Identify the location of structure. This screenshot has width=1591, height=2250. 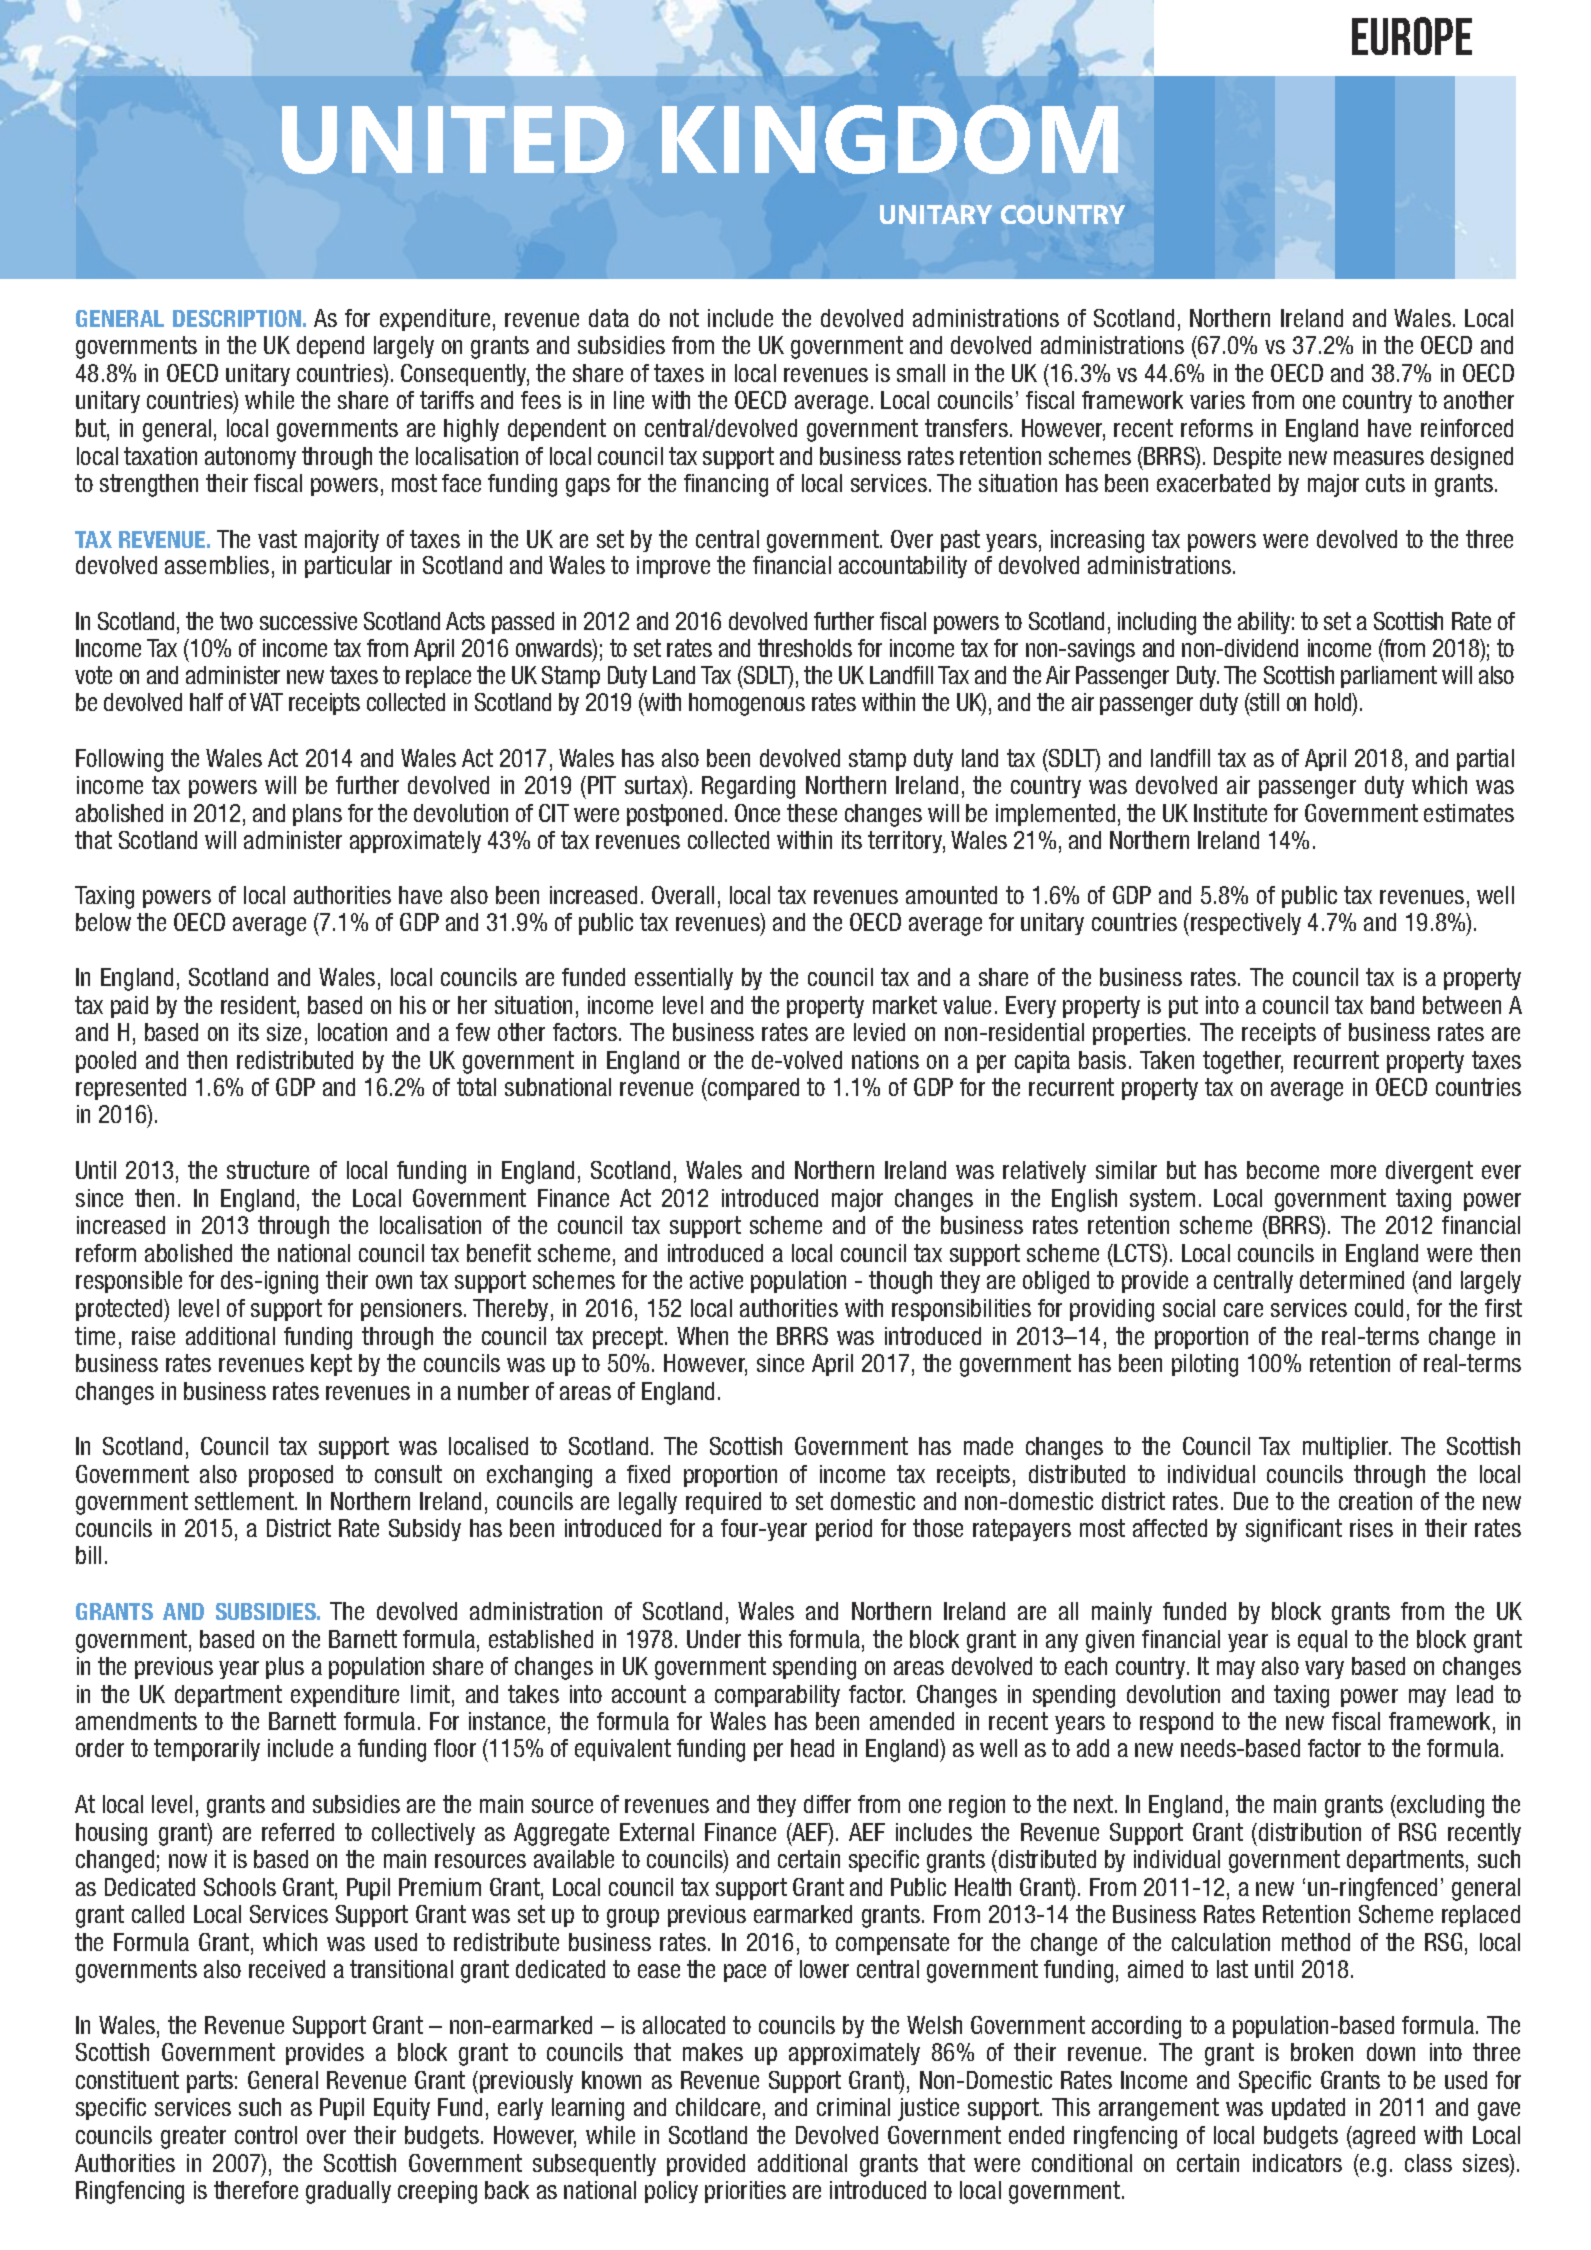
(268, 1170).
